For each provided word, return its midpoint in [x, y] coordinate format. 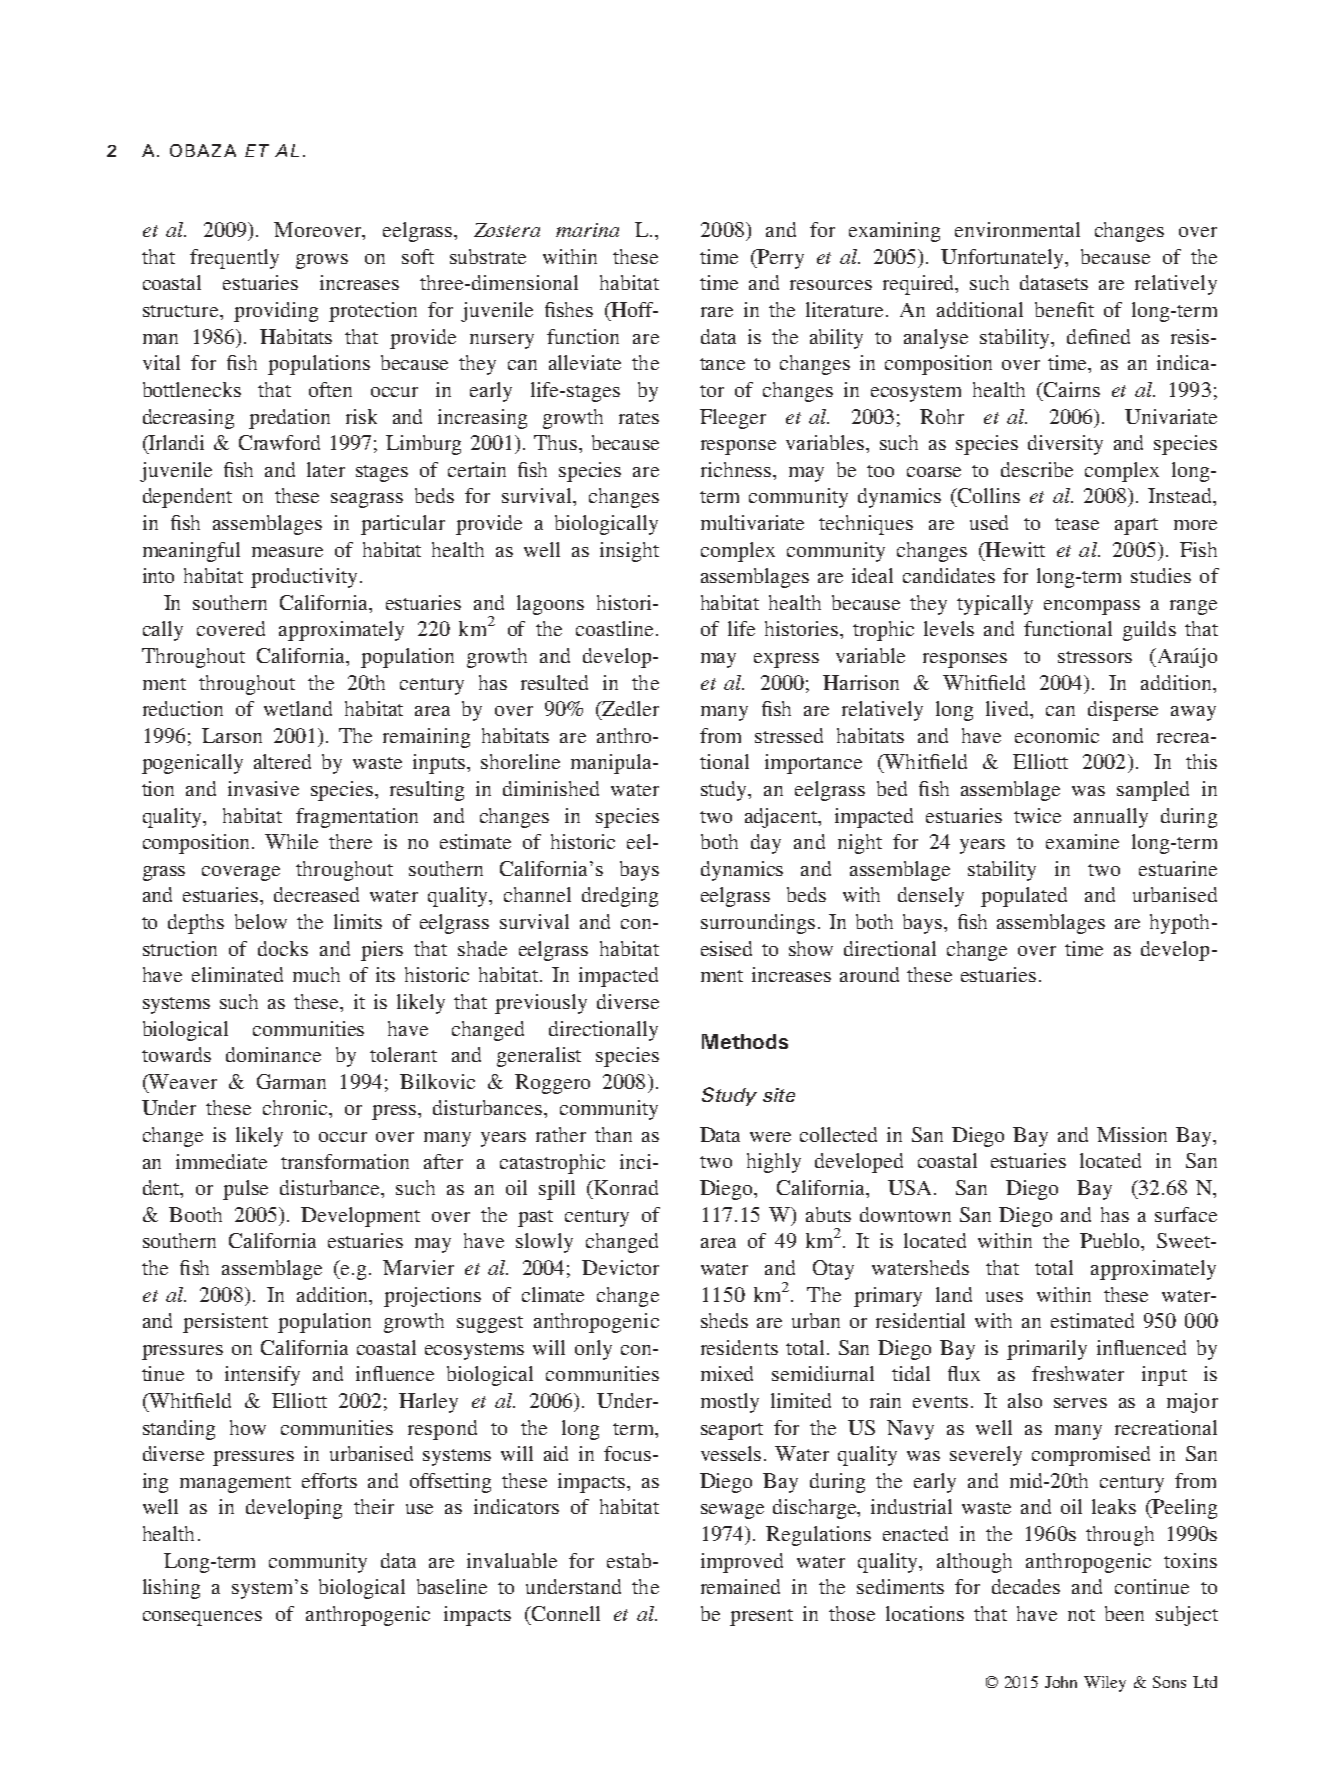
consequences [202, 1618]
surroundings [758, 924]
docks [283, 948]
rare [717, 312]
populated [1024, 897]
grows [322, 261]
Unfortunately [1003, 259]
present [761, 1617]
